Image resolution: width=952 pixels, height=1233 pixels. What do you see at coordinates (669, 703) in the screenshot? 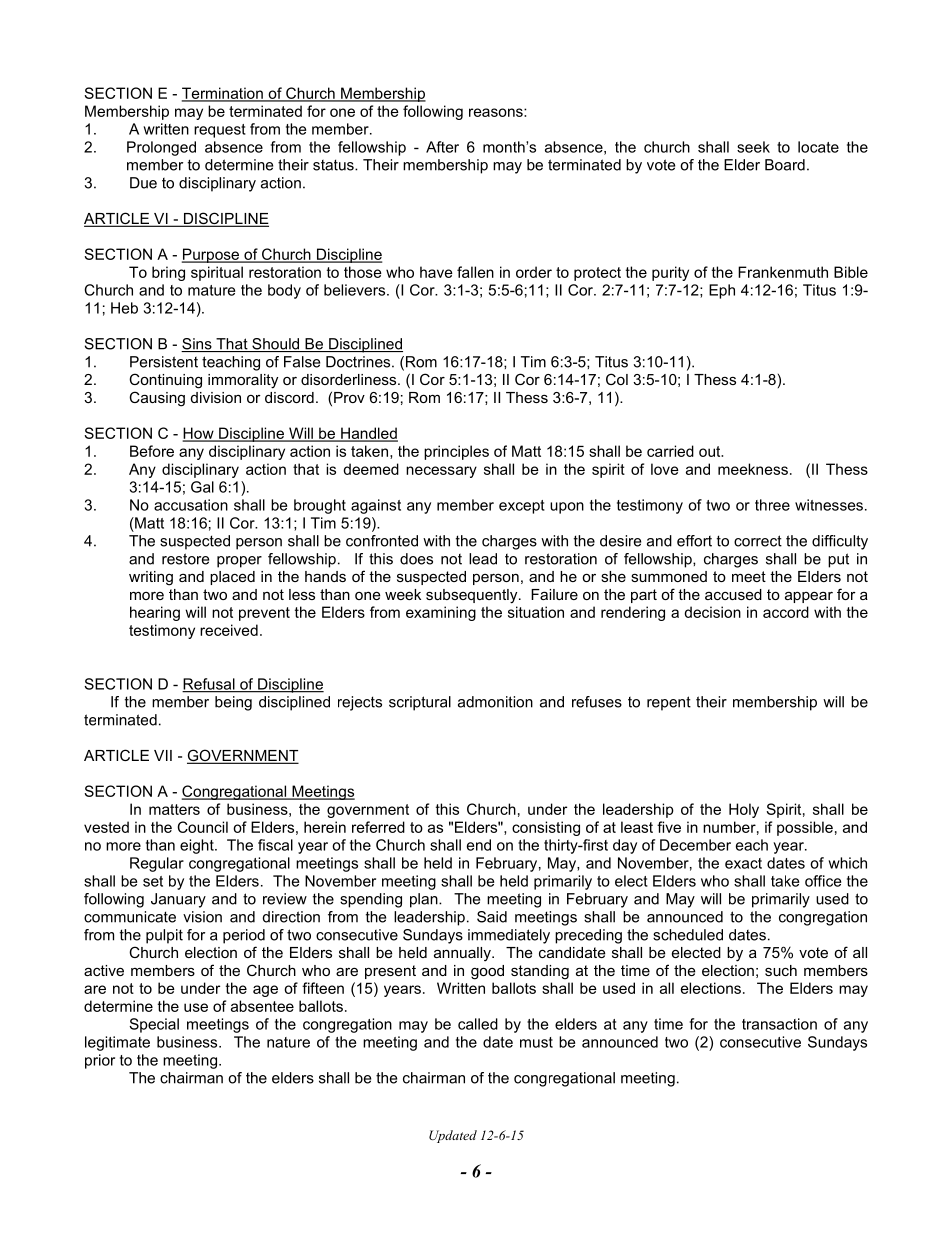
I see `repent` at bounding box center [669, 703].
